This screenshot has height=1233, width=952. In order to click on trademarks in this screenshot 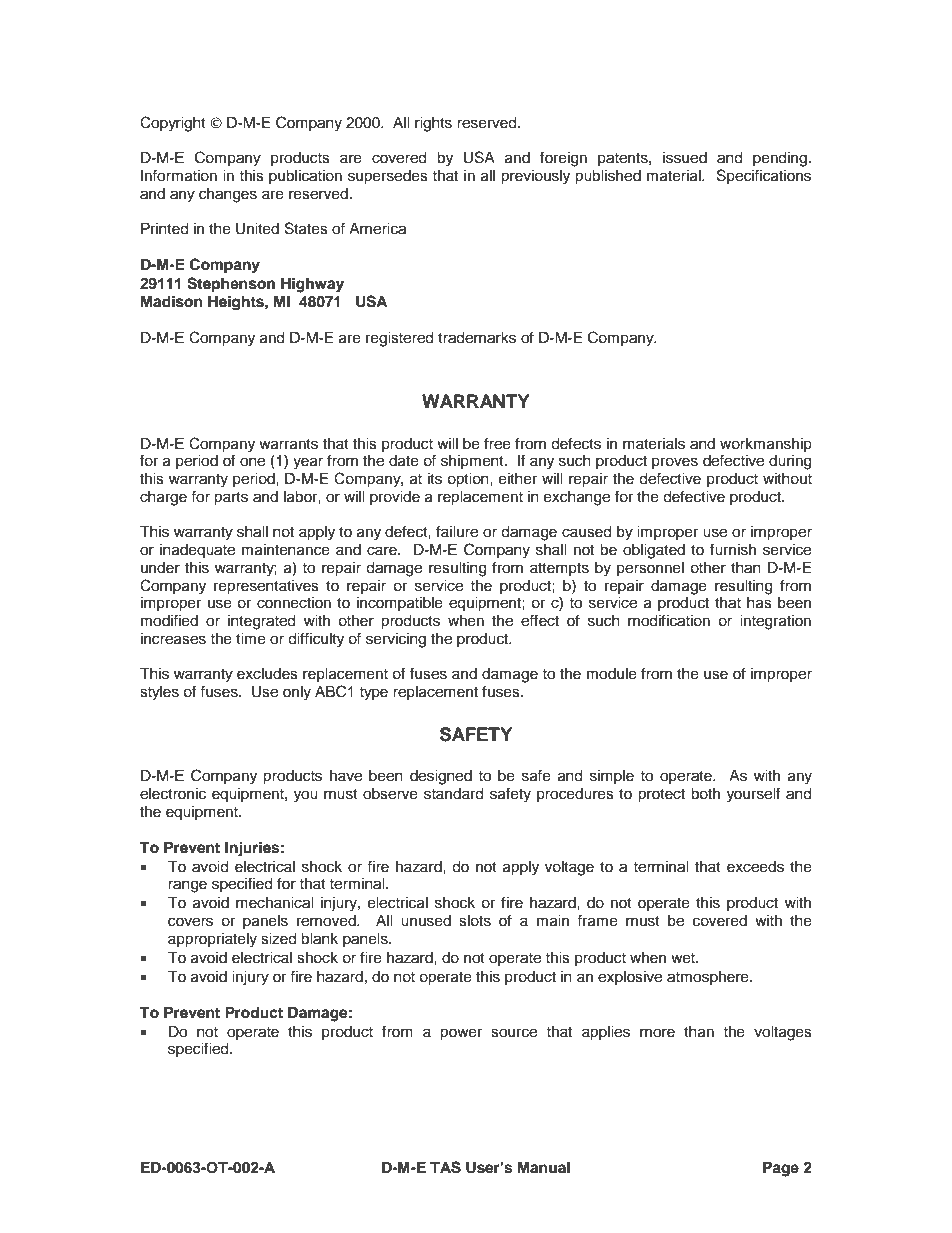, I will do `click(477, 338)`.
